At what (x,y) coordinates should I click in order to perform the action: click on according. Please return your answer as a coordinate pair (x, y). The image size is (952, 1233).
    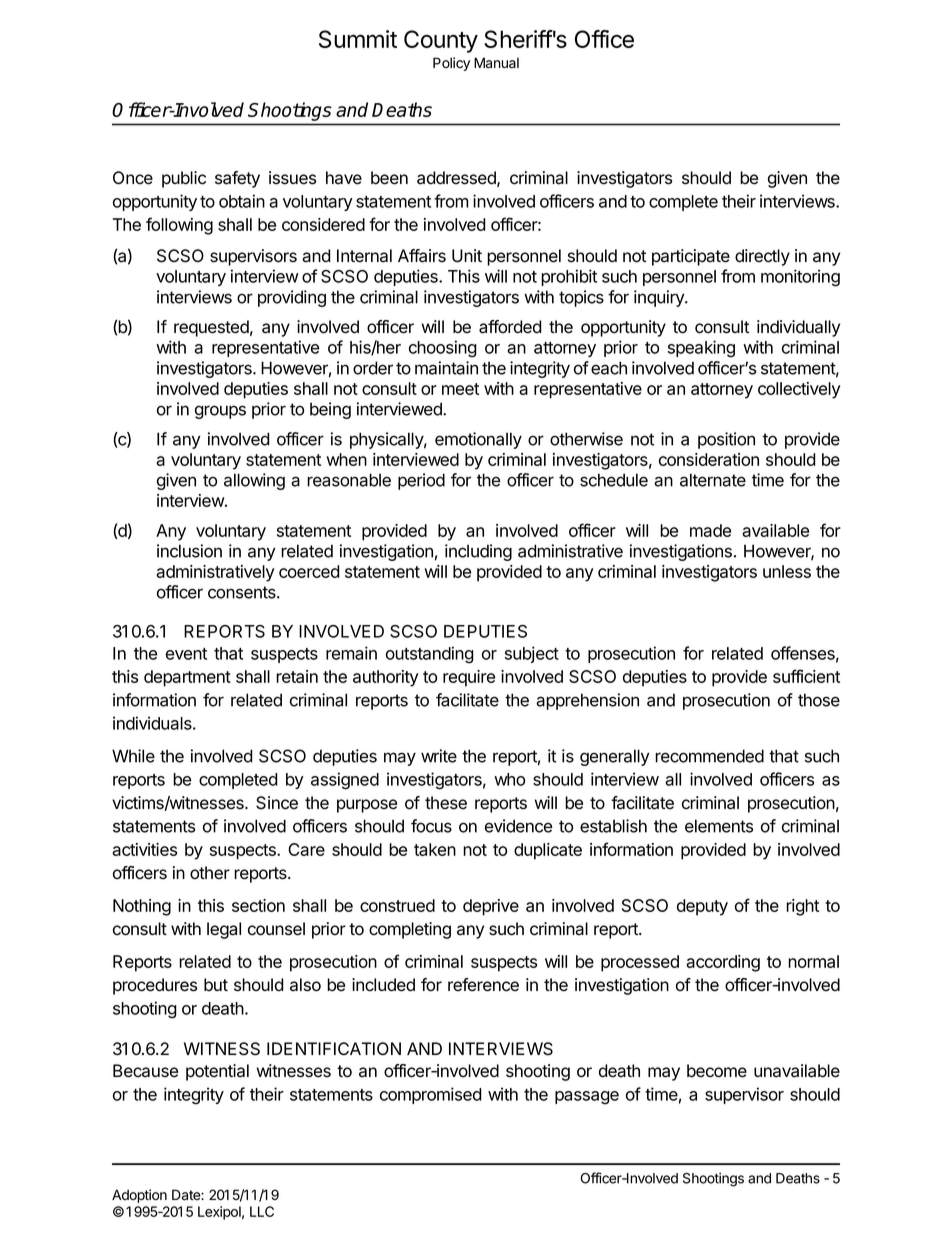
    Looking at the image, I should click on (723, 963).
